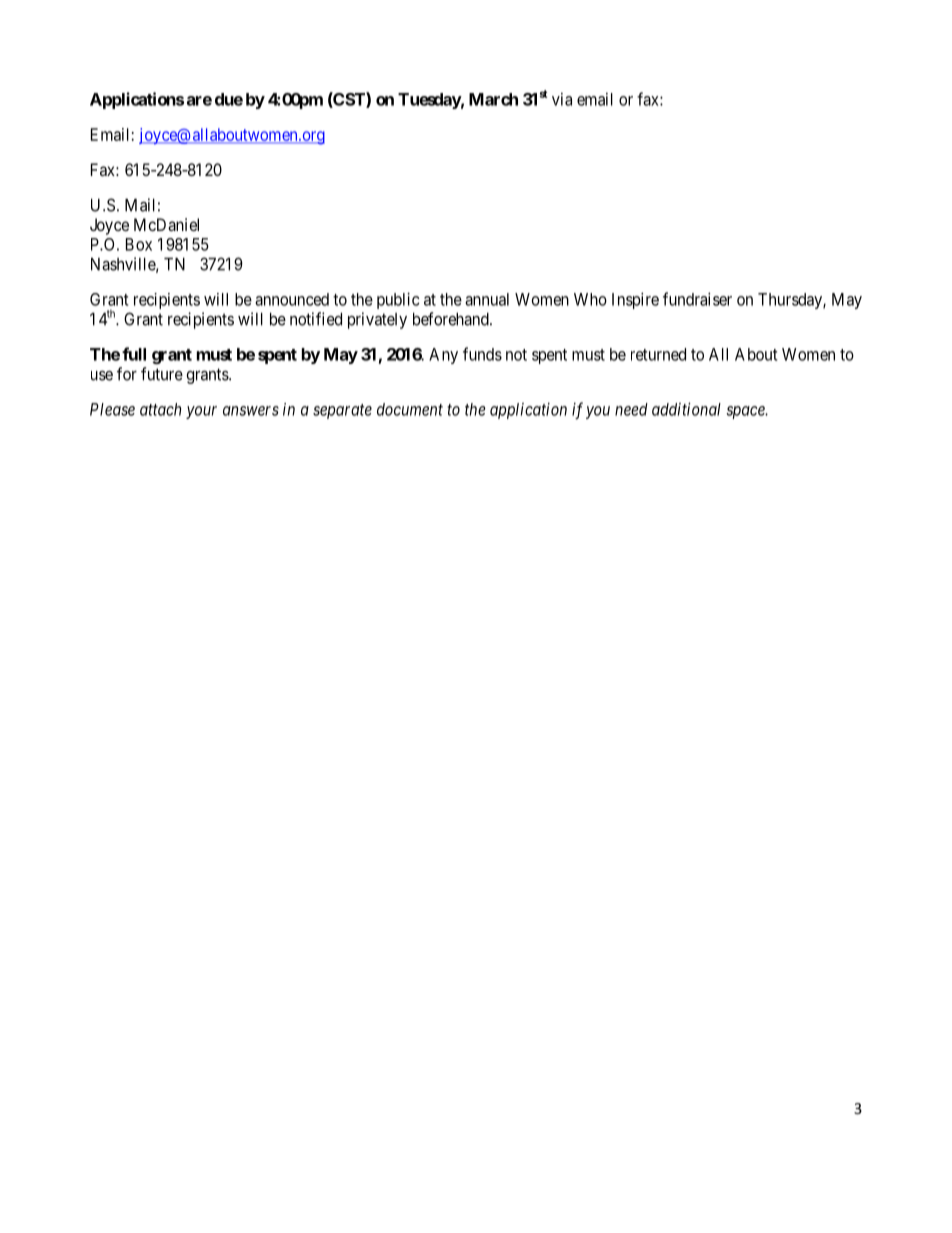 The width and height of the page is (952, 1233). I want to click on document, so click(410, 409).
